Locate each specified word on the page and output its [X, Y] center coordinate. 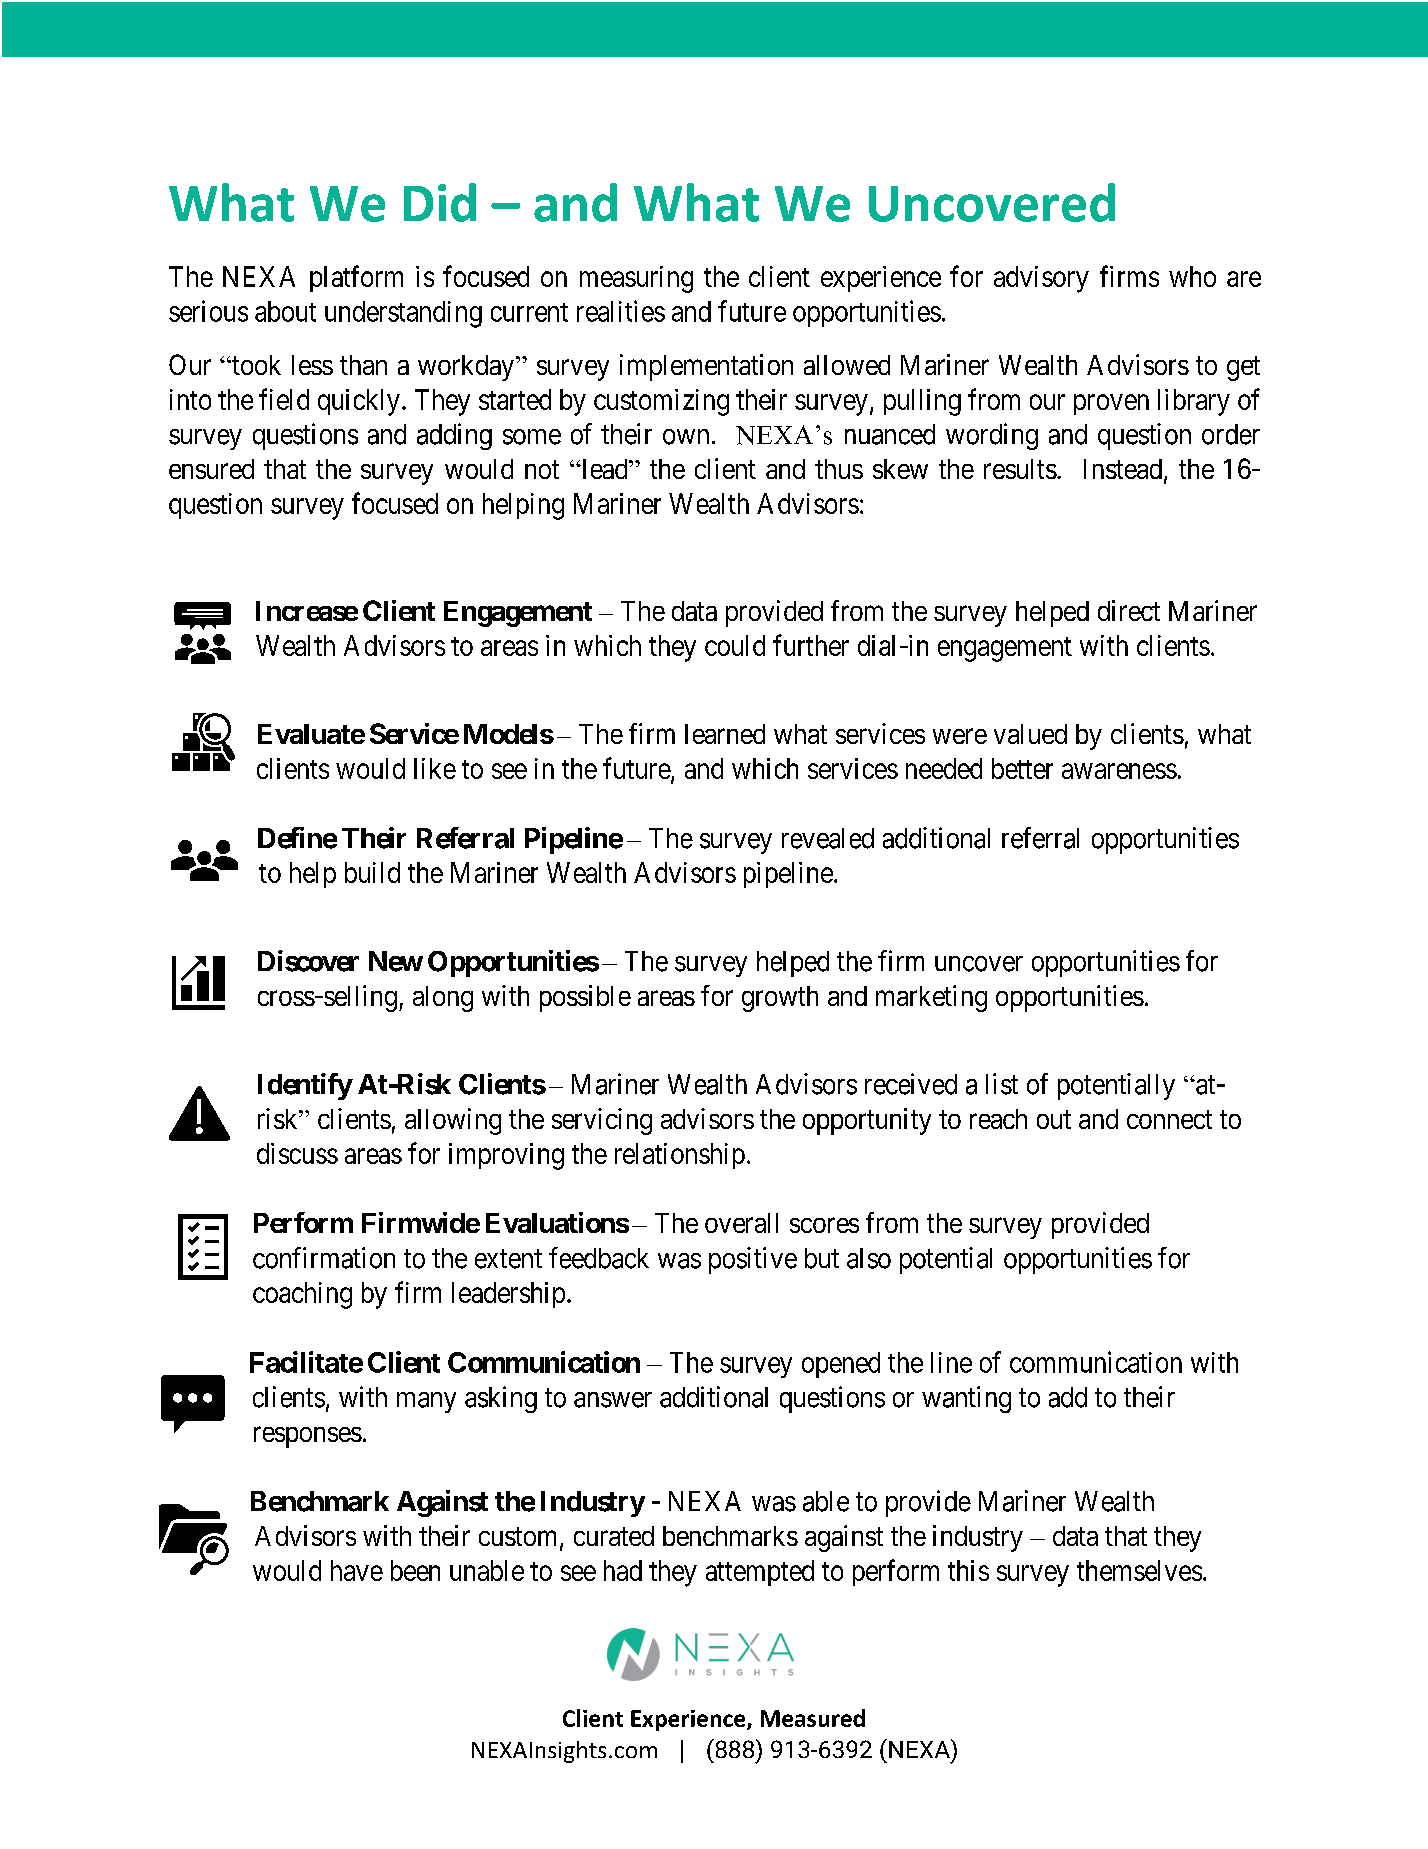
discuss [297, 1153]
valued [1030, 734]
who [1192, 276]
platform [356, 278]
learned [725, 734]
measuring [636, 279]
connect [1169, 1119]
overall [741, 1223]
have [357, 1570]
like [435, 768]
